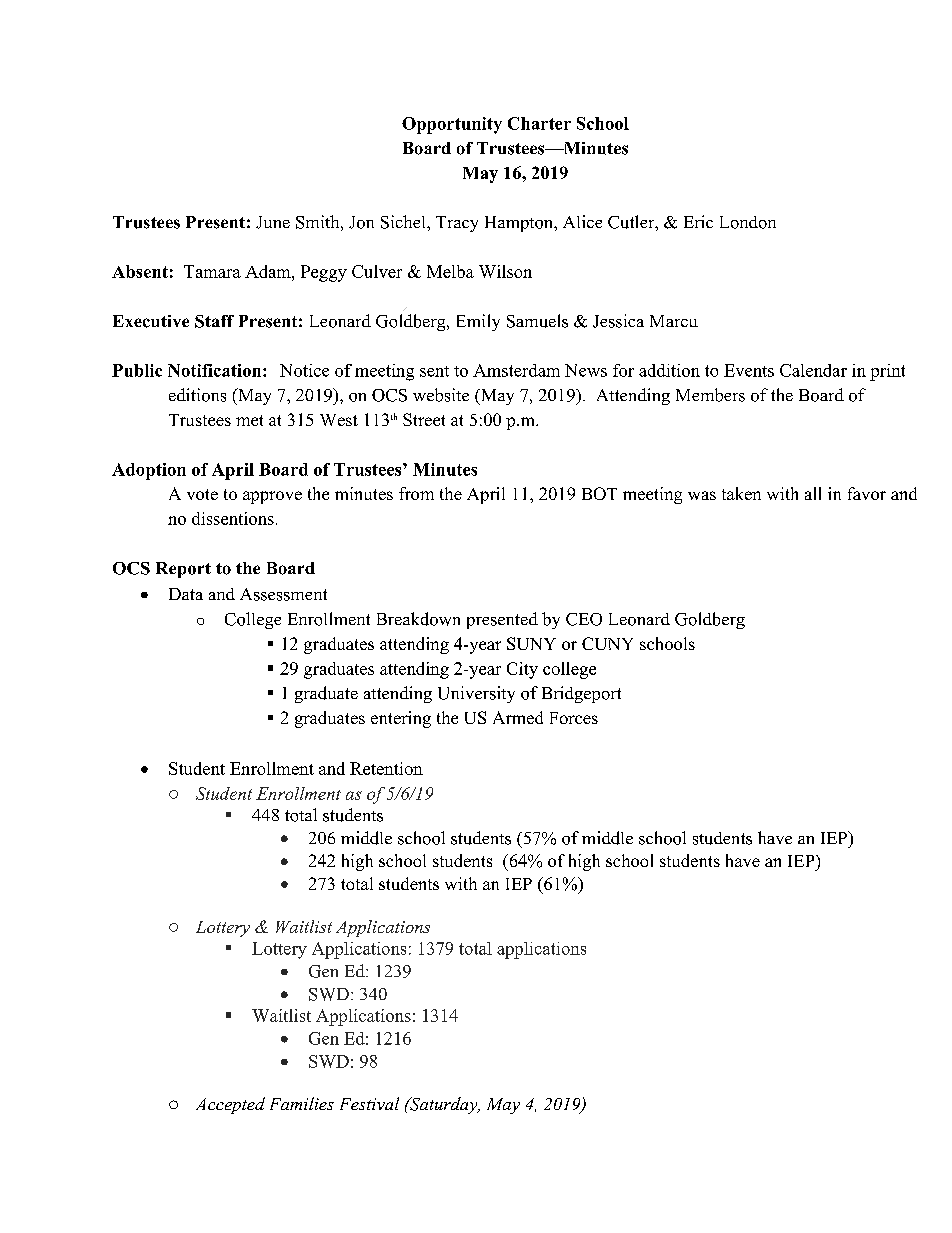  I want to click on June, so click(273, 222).
